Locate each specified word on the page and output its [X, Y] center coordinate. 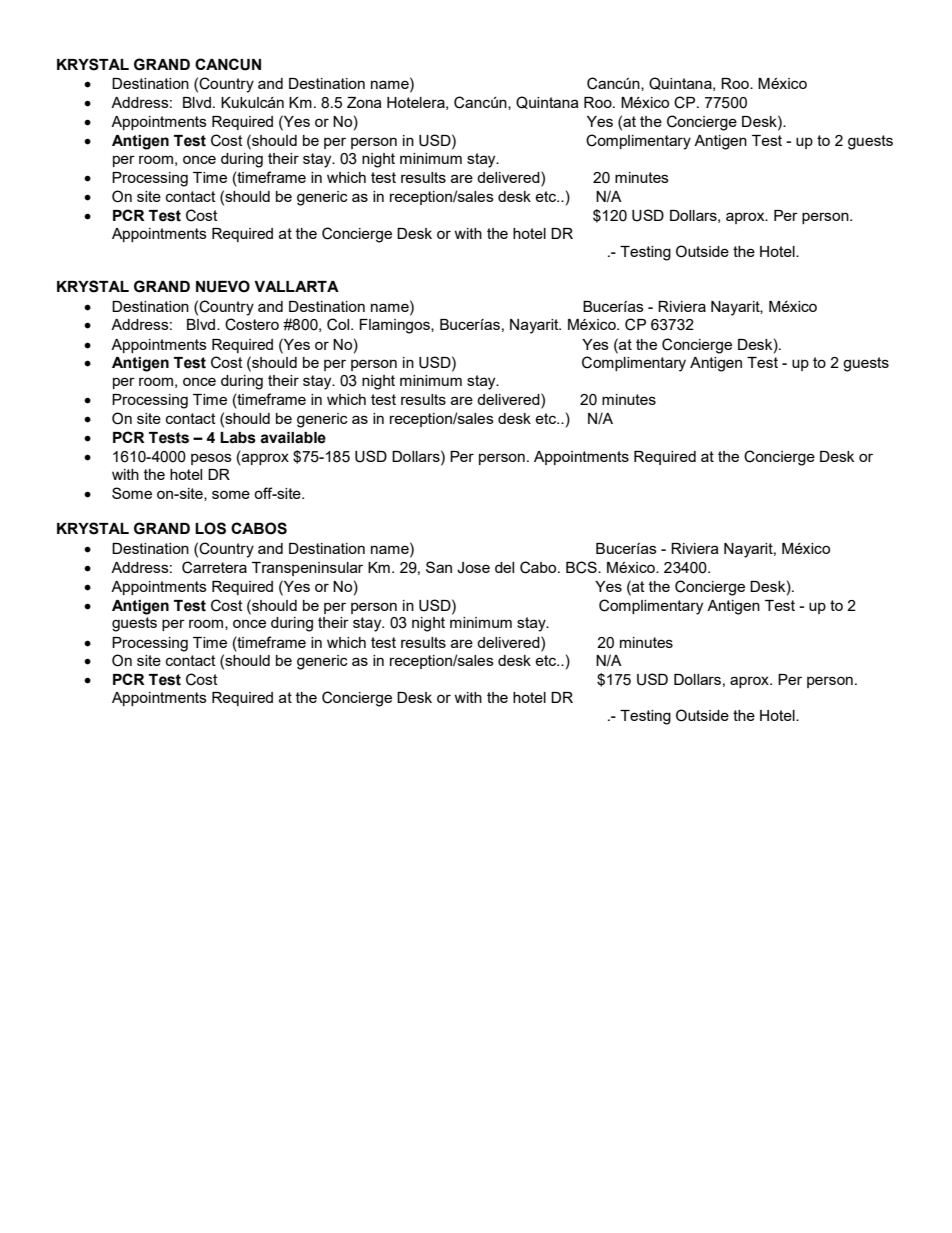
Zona [364, 102]
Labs [238, 438]
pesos [211, 459]
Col [339, 324]
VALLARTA [296, 286]
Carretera [214, 567]
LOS [210, 528]
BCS [582, 567]
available [293, 438]
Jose [473, 568]
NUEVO [223, 286]
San [439, 567]
